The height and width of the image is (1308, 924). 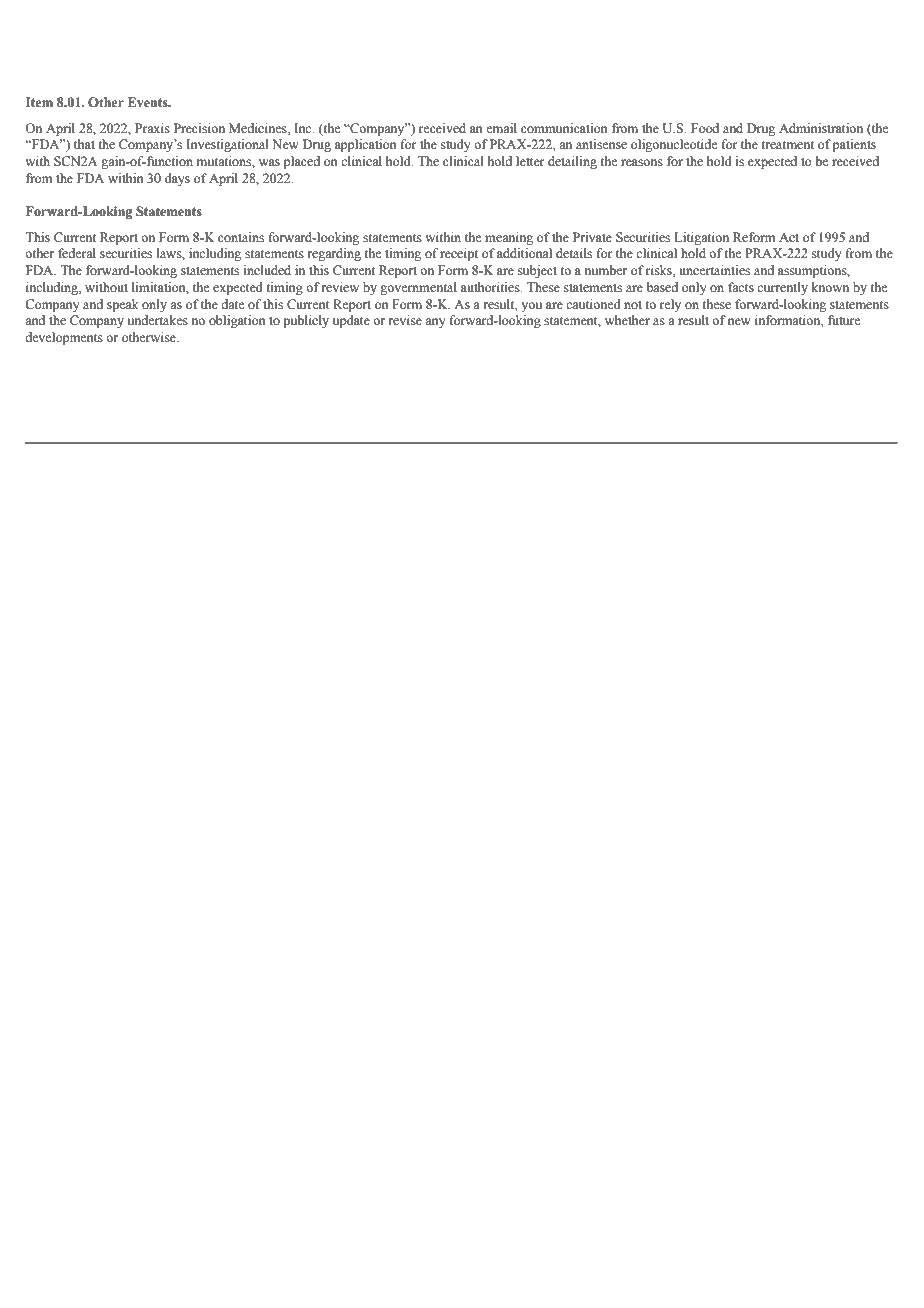 What do you see at coordinates (491, 287) in the image?
I see `authorities` at bounding box center [491, 287].
